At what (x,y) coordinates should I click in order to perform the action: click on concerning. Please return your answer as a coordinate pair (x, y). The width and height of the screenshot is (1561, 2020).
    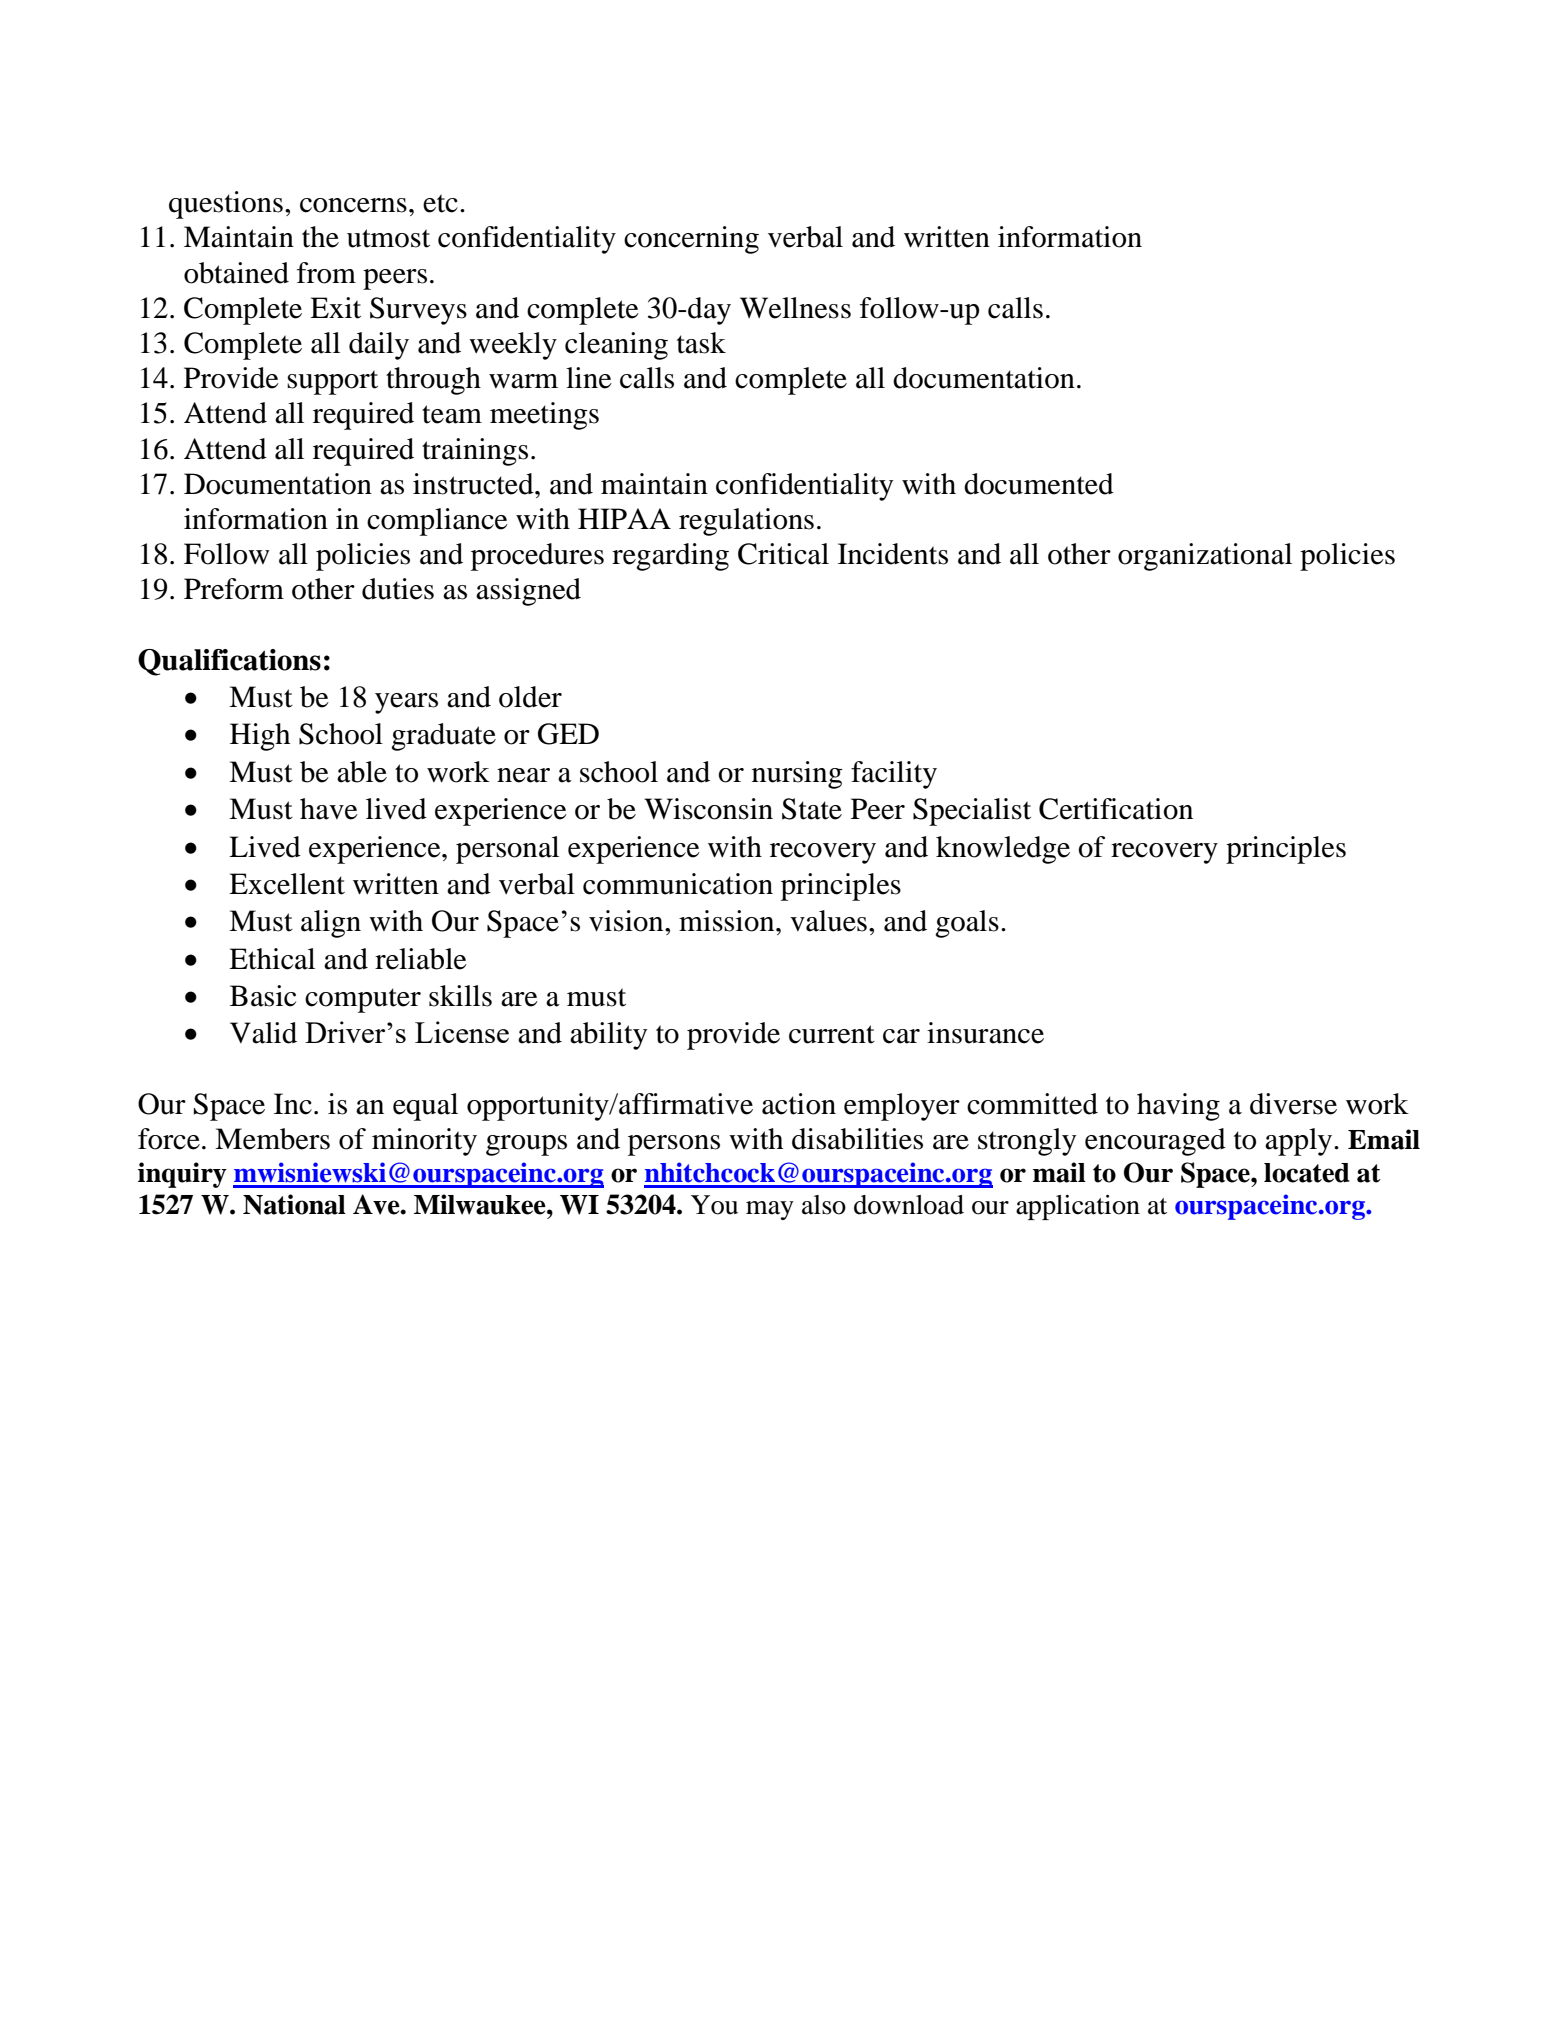
    Looking at the image, I should click on (691, 240).
